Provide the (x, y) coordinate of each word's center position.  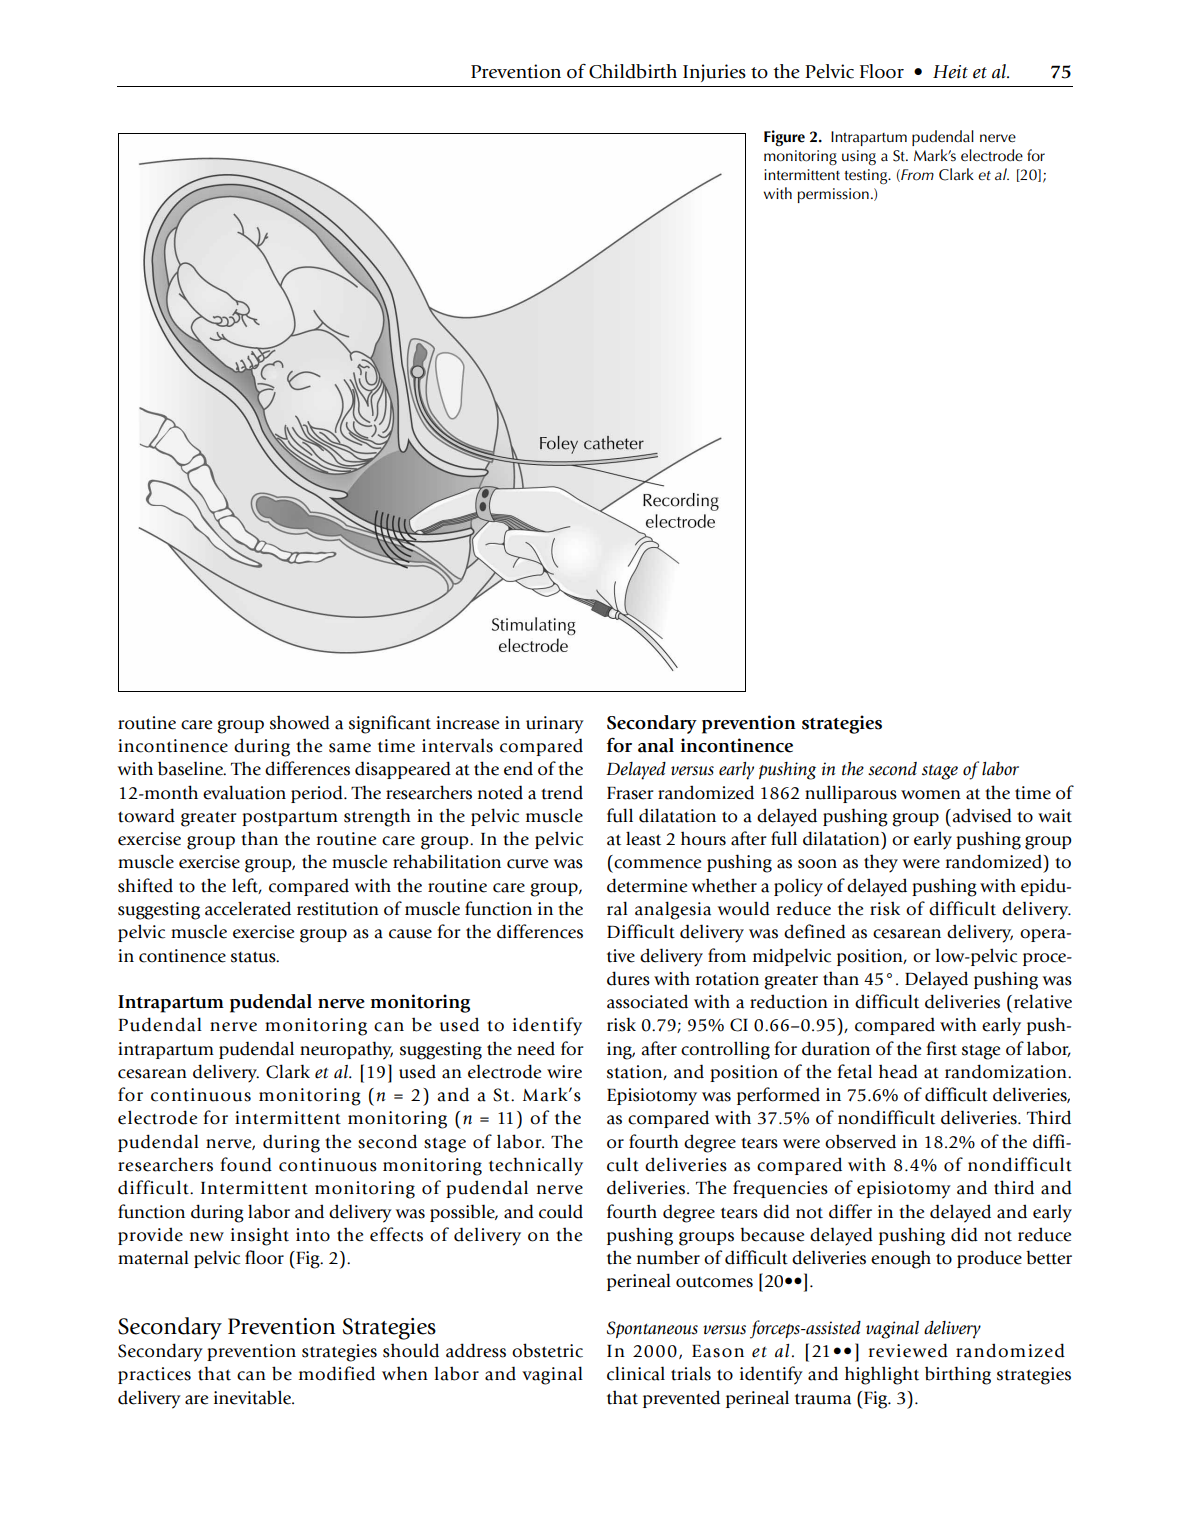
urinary (555, 725)
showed (300, 722)
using (859, 157)
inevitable (254, 1397)
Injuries (714, 73)
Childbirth (633, 71)
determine (647, 885)
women (931, 795)
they (881, 863)
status (254, 957)
